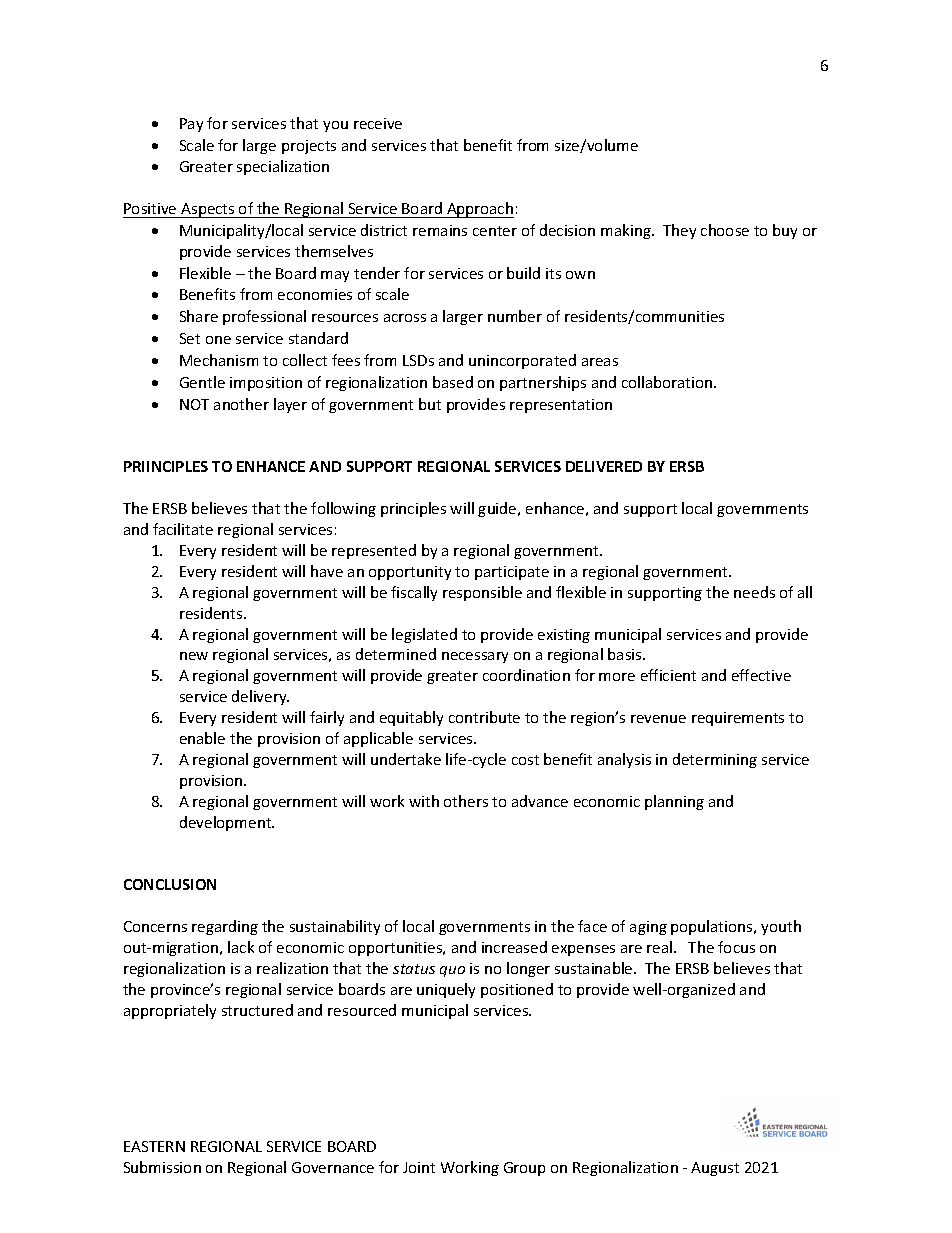 Image resolution: width=952 pixels, height=1233 pixels. Describe the element at coordinates (191, 125) in the screenshot. I see `Pay` at that location.
